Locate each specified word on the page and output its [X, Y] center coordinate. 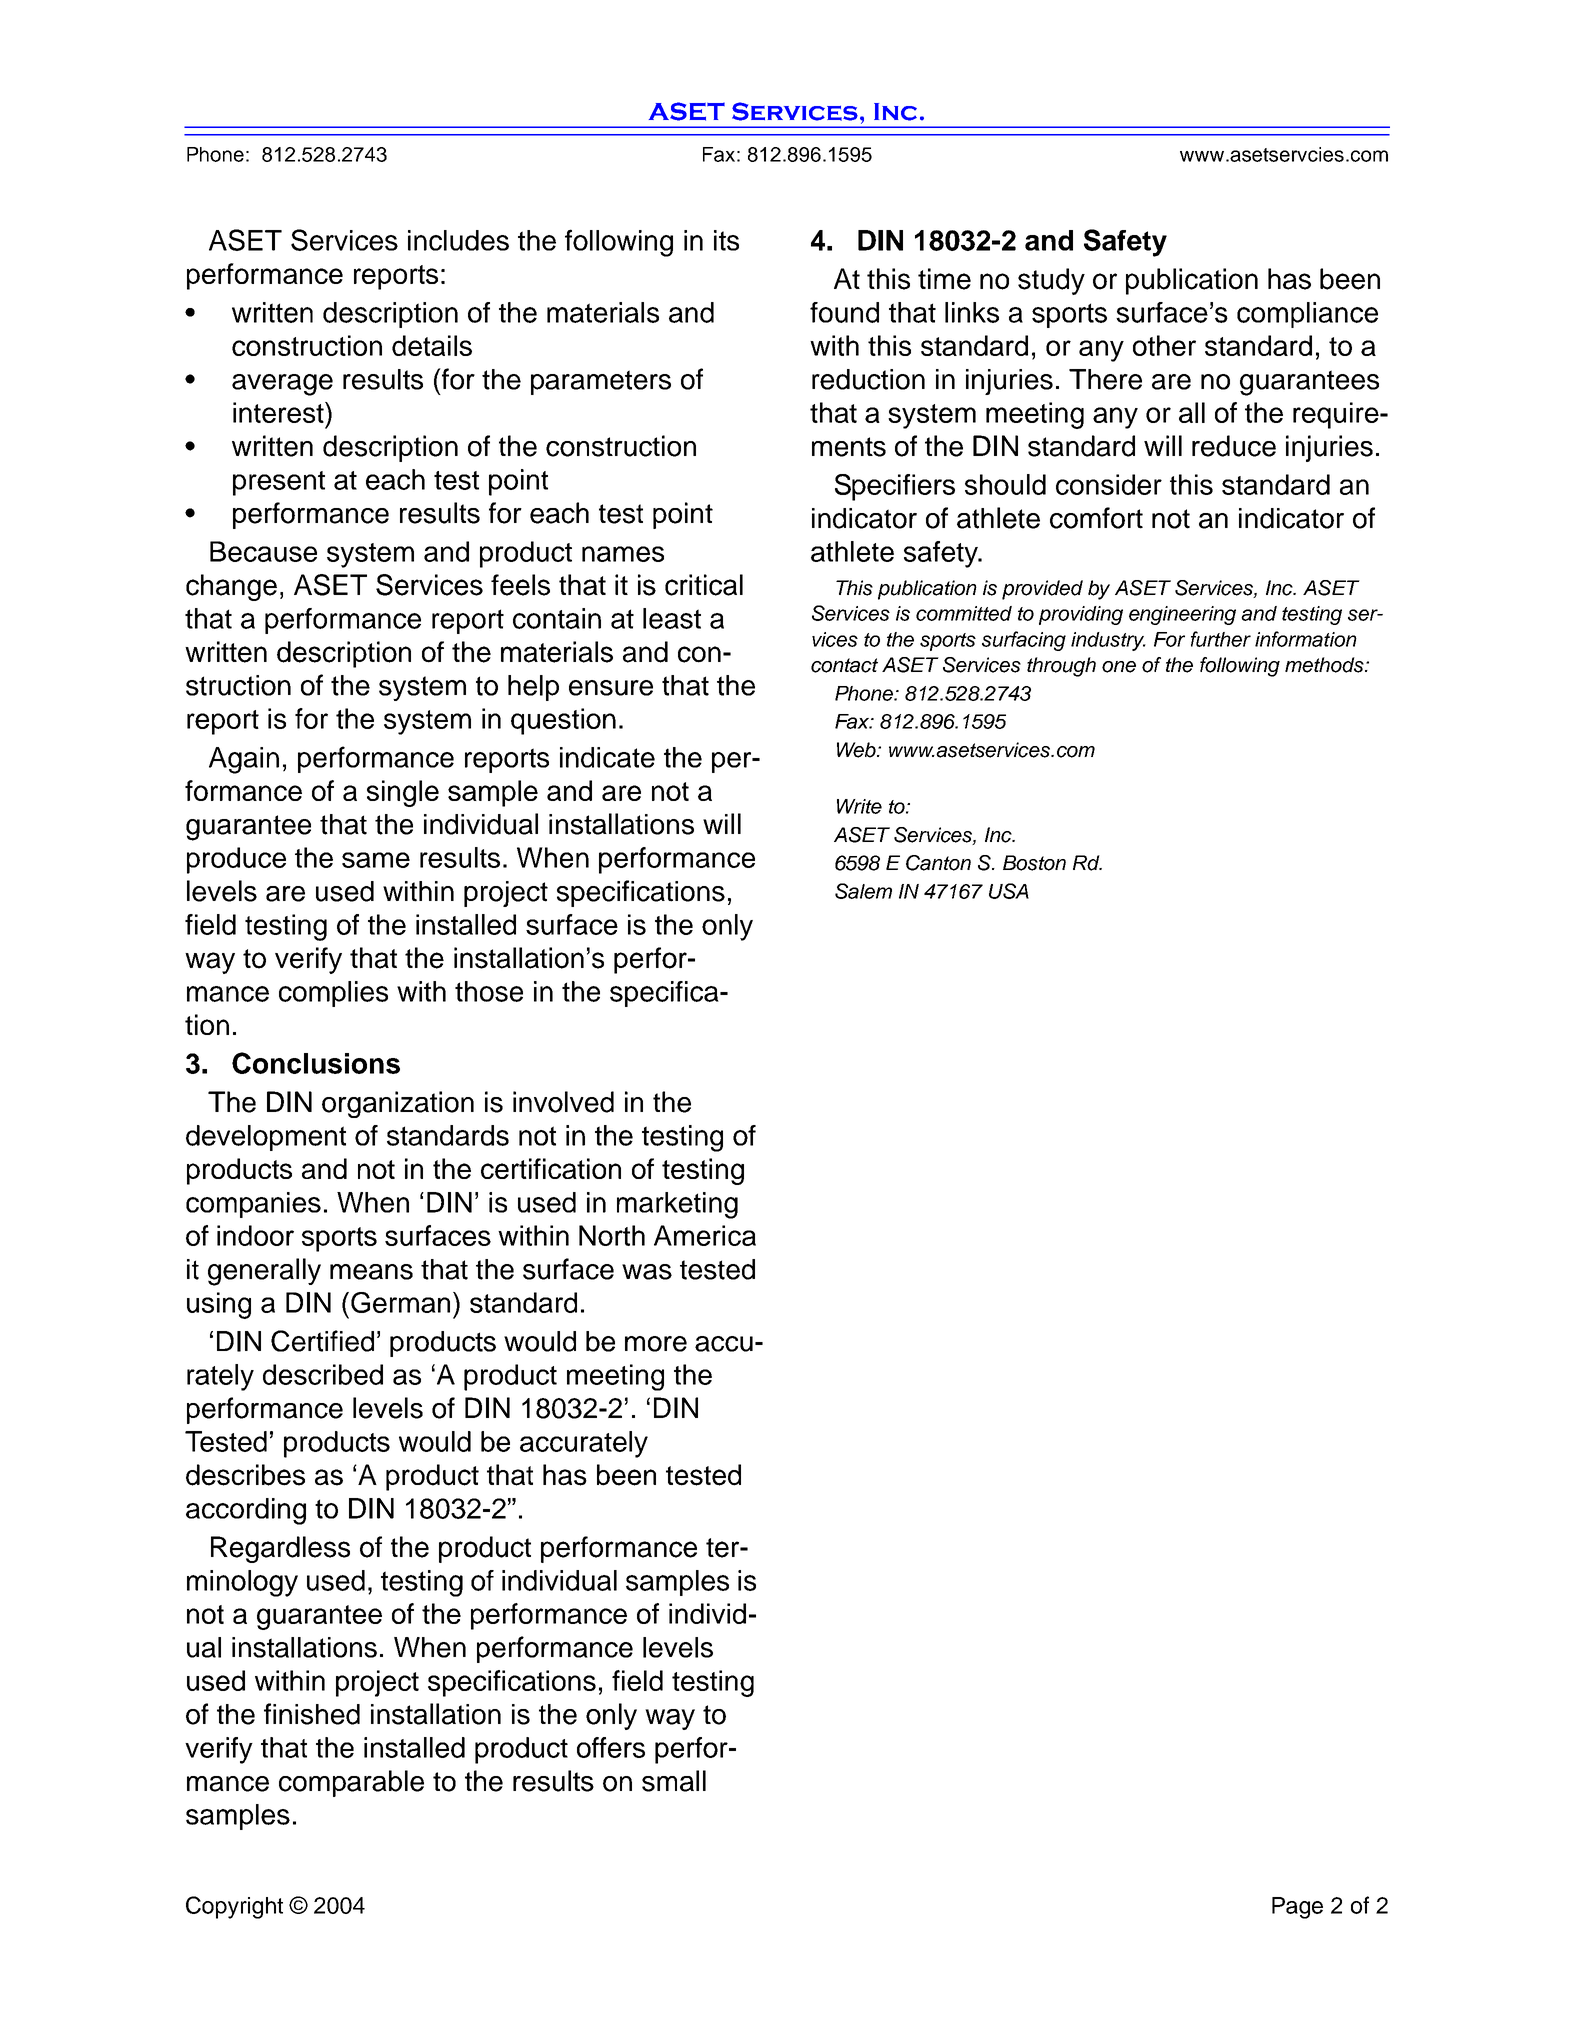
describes [245, 1475]
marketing [677, 1205]
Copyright [234, 1907]
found [844, 312]
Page [1297, 1908]
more [656, 1344]
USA [1009, 891]
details [432, 345]
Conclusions [316, 1063]
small [674, 1781]
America [705, 1235]
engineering [1182, 615]
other [1164, 345]
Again [244, 760]
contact [844, 665]
